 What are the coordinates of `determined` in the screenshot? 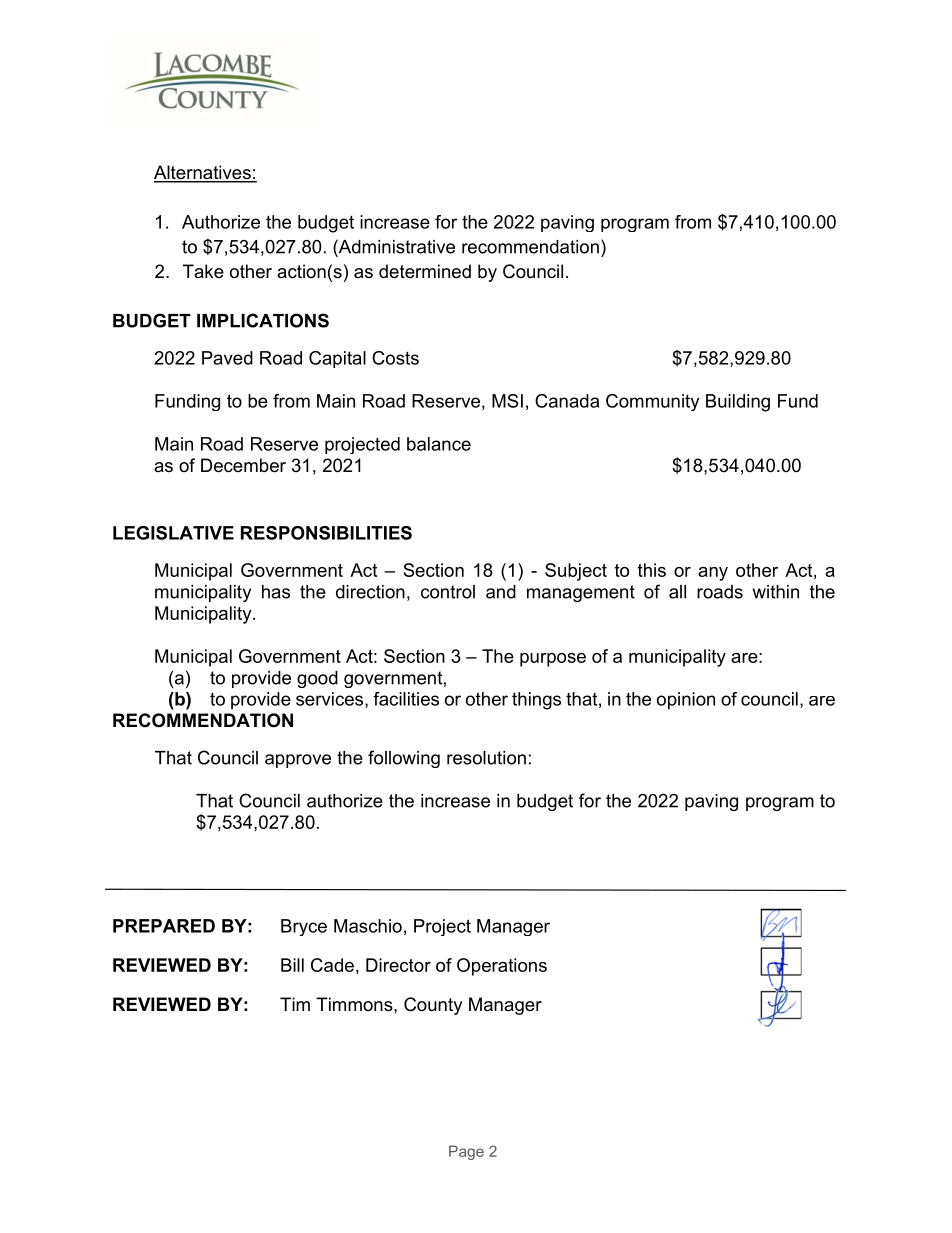 It's located at (425, 271).
